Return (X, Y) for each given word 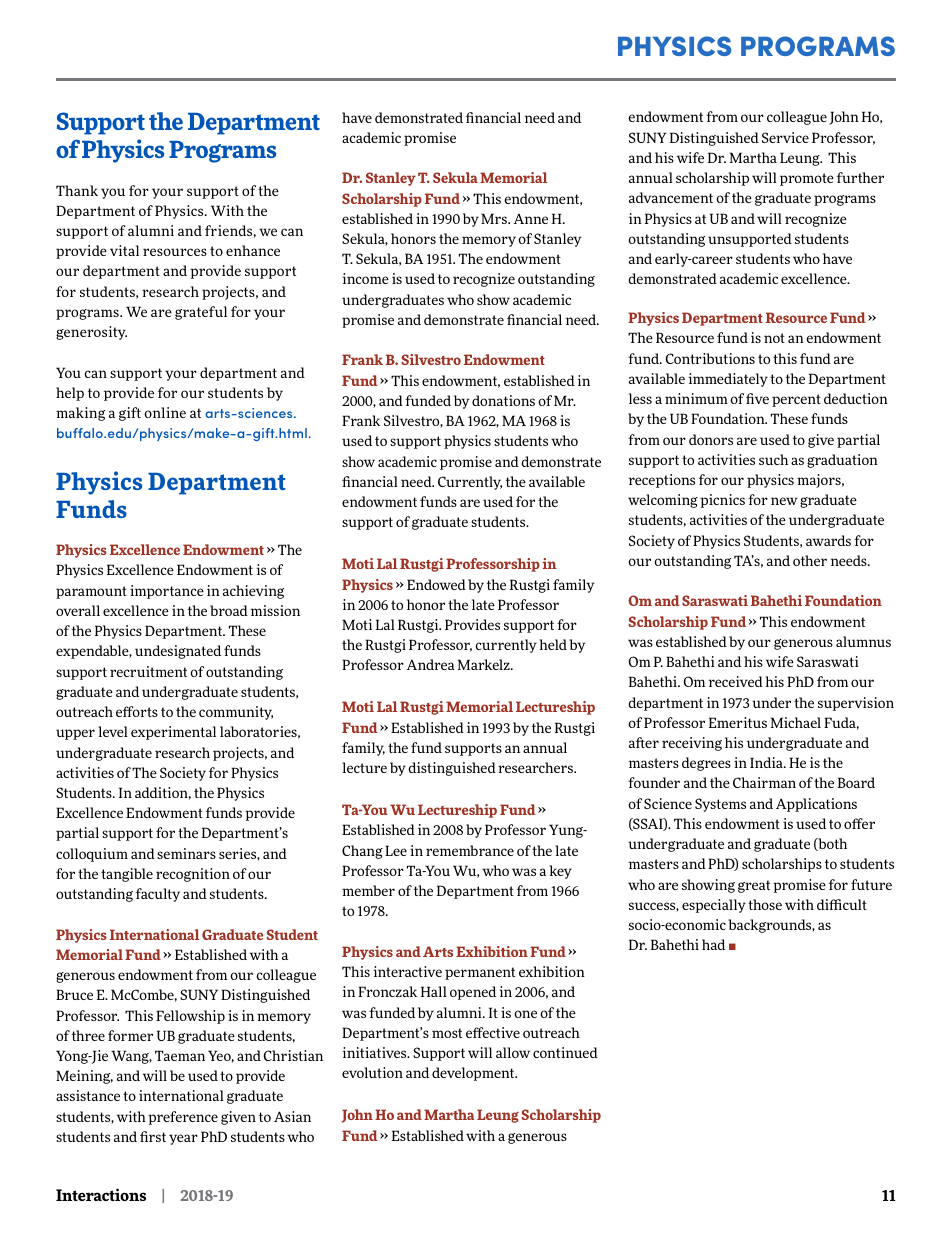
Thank (77, 190)
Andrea (430, 664)
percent (796, 400)
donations (503, 400)
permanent (480, 973)
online (165, 412)
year (183, 1139)
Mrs (495, 218)
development (474, 1074)
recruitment (148, 671)
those (765, 904)
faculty (158, 895)
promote (807, 179)
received (736, 681)
